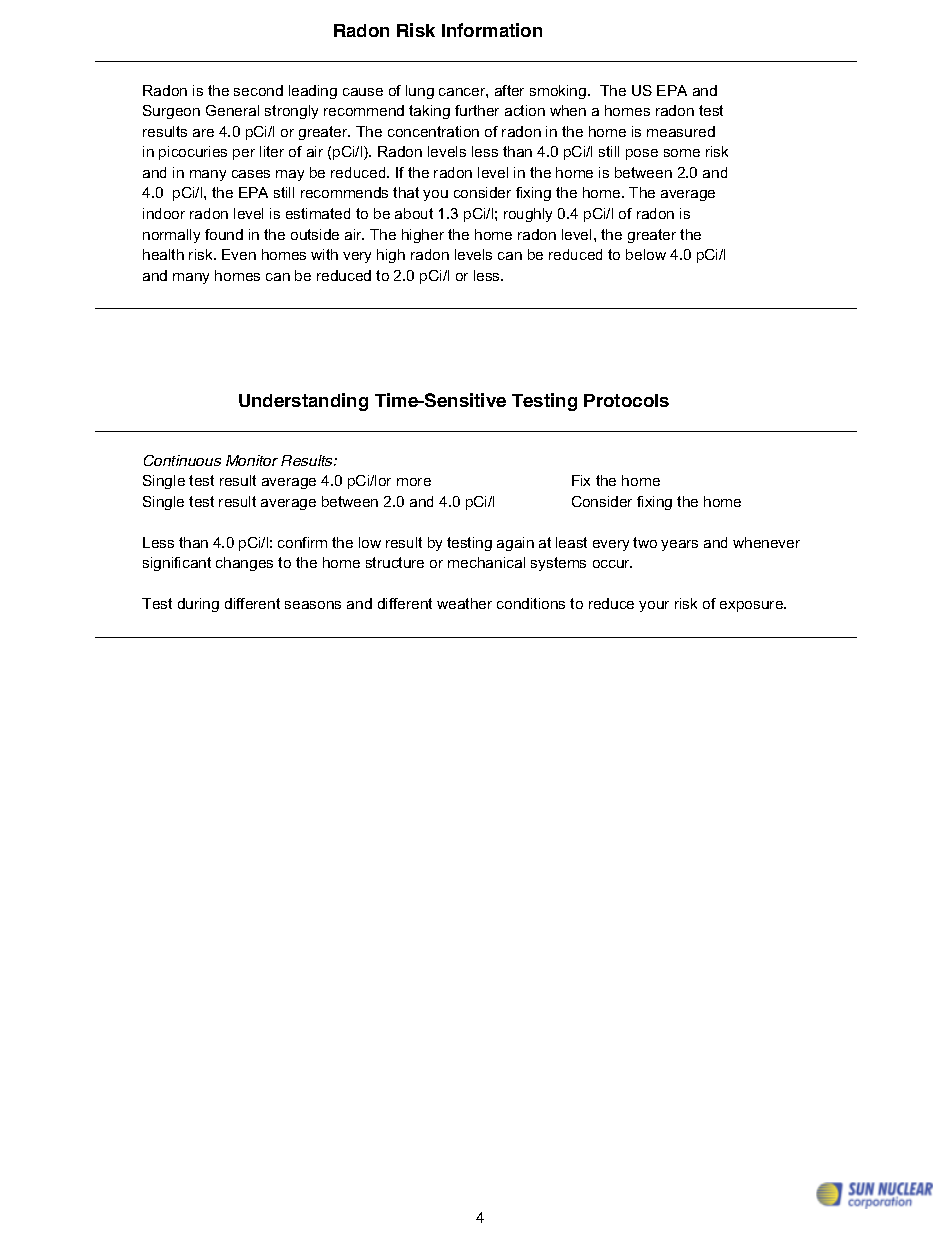  What do you see at coordinates (406, 192) in the document?
I see `that` at bounding box center [406, 192].
